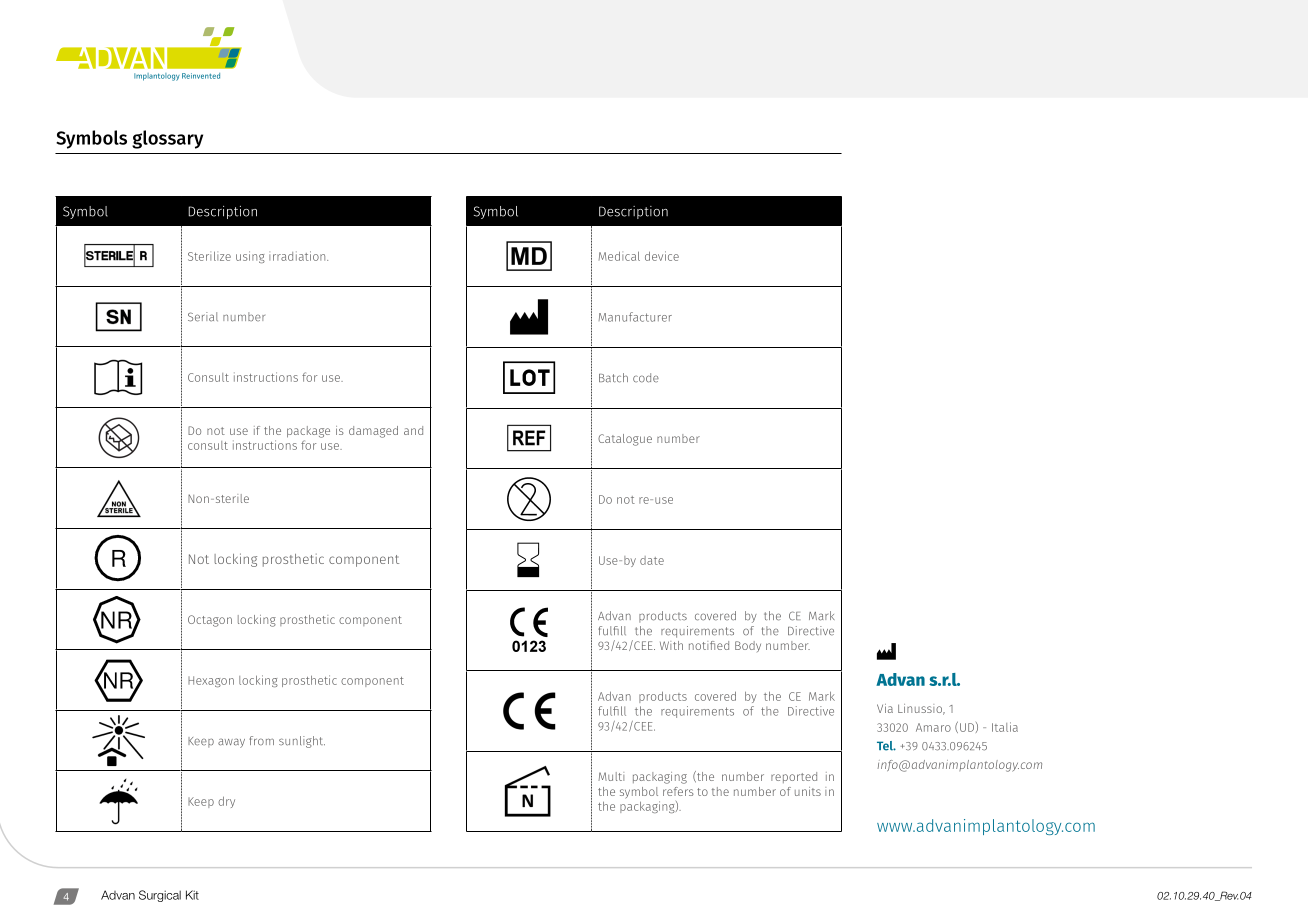  What do you see at coordinates (808, 791) in the image?
I see `units` at bounding box center [808, 791].
